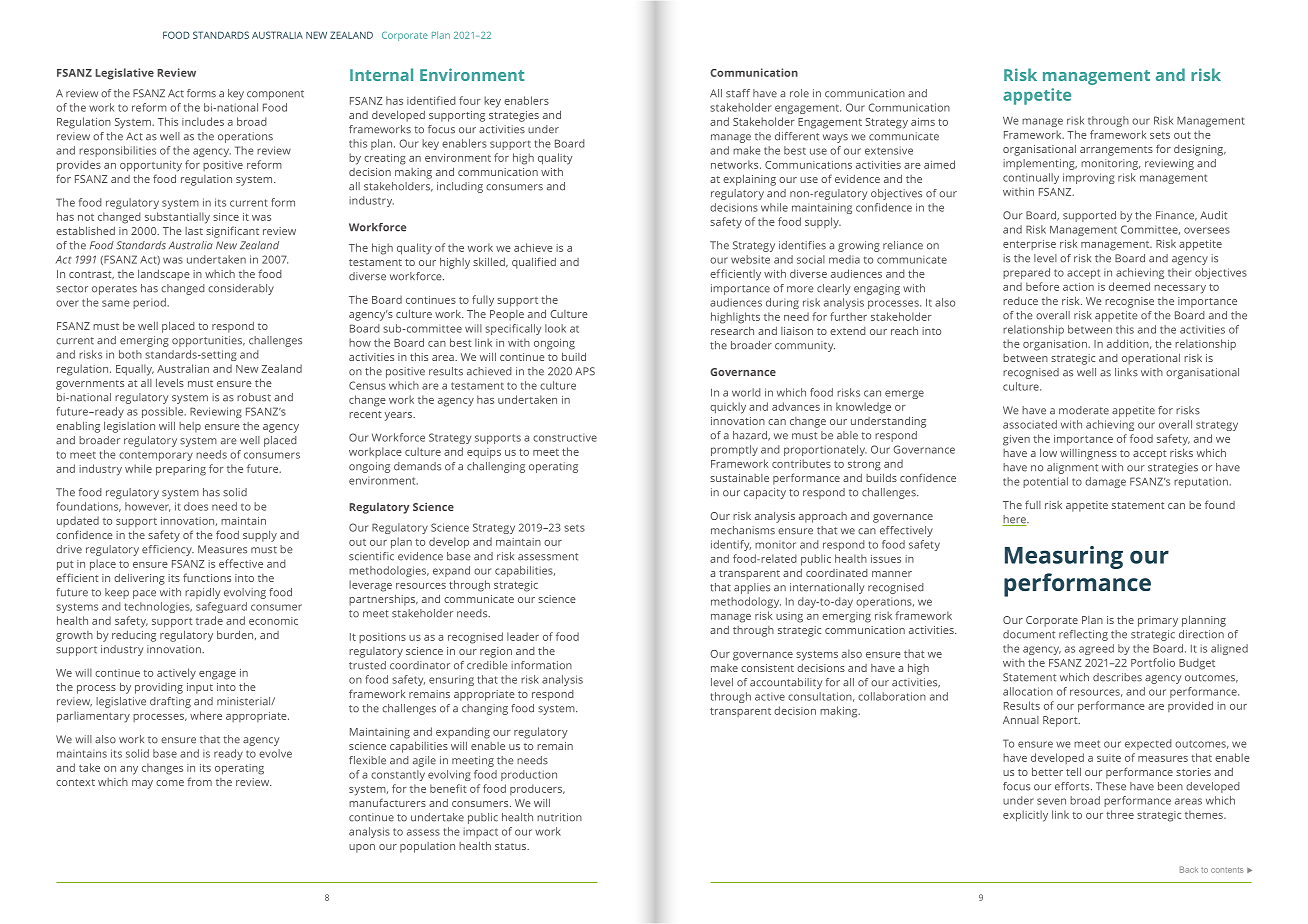 Image resolution: width=1308 pixels, height=924 pixels. What do you see at coordinates (203, 121) in the screenshot?
I see `includes` at bounding box center [203, 121].
